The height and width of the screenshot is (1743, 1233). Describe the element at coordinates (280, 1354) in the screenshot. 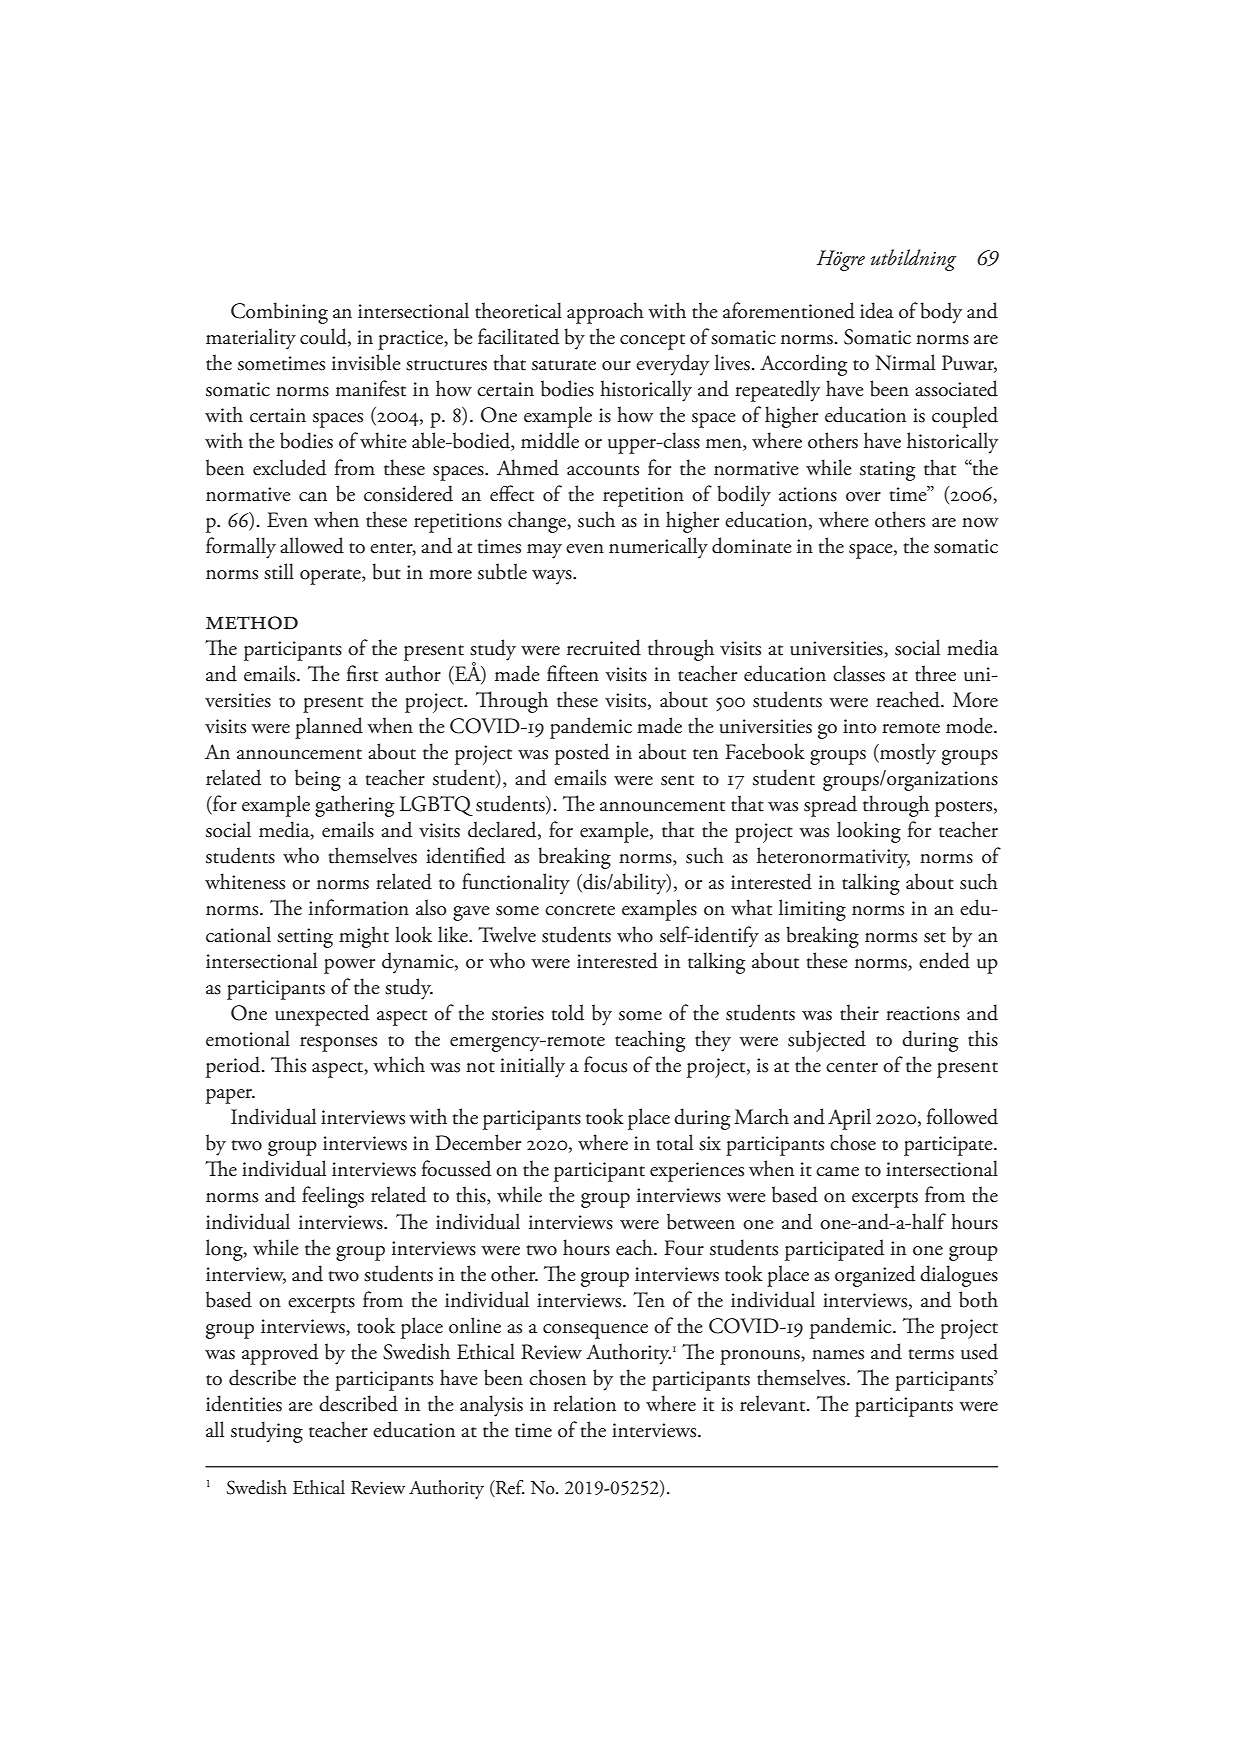

I see `approved` at that location.
